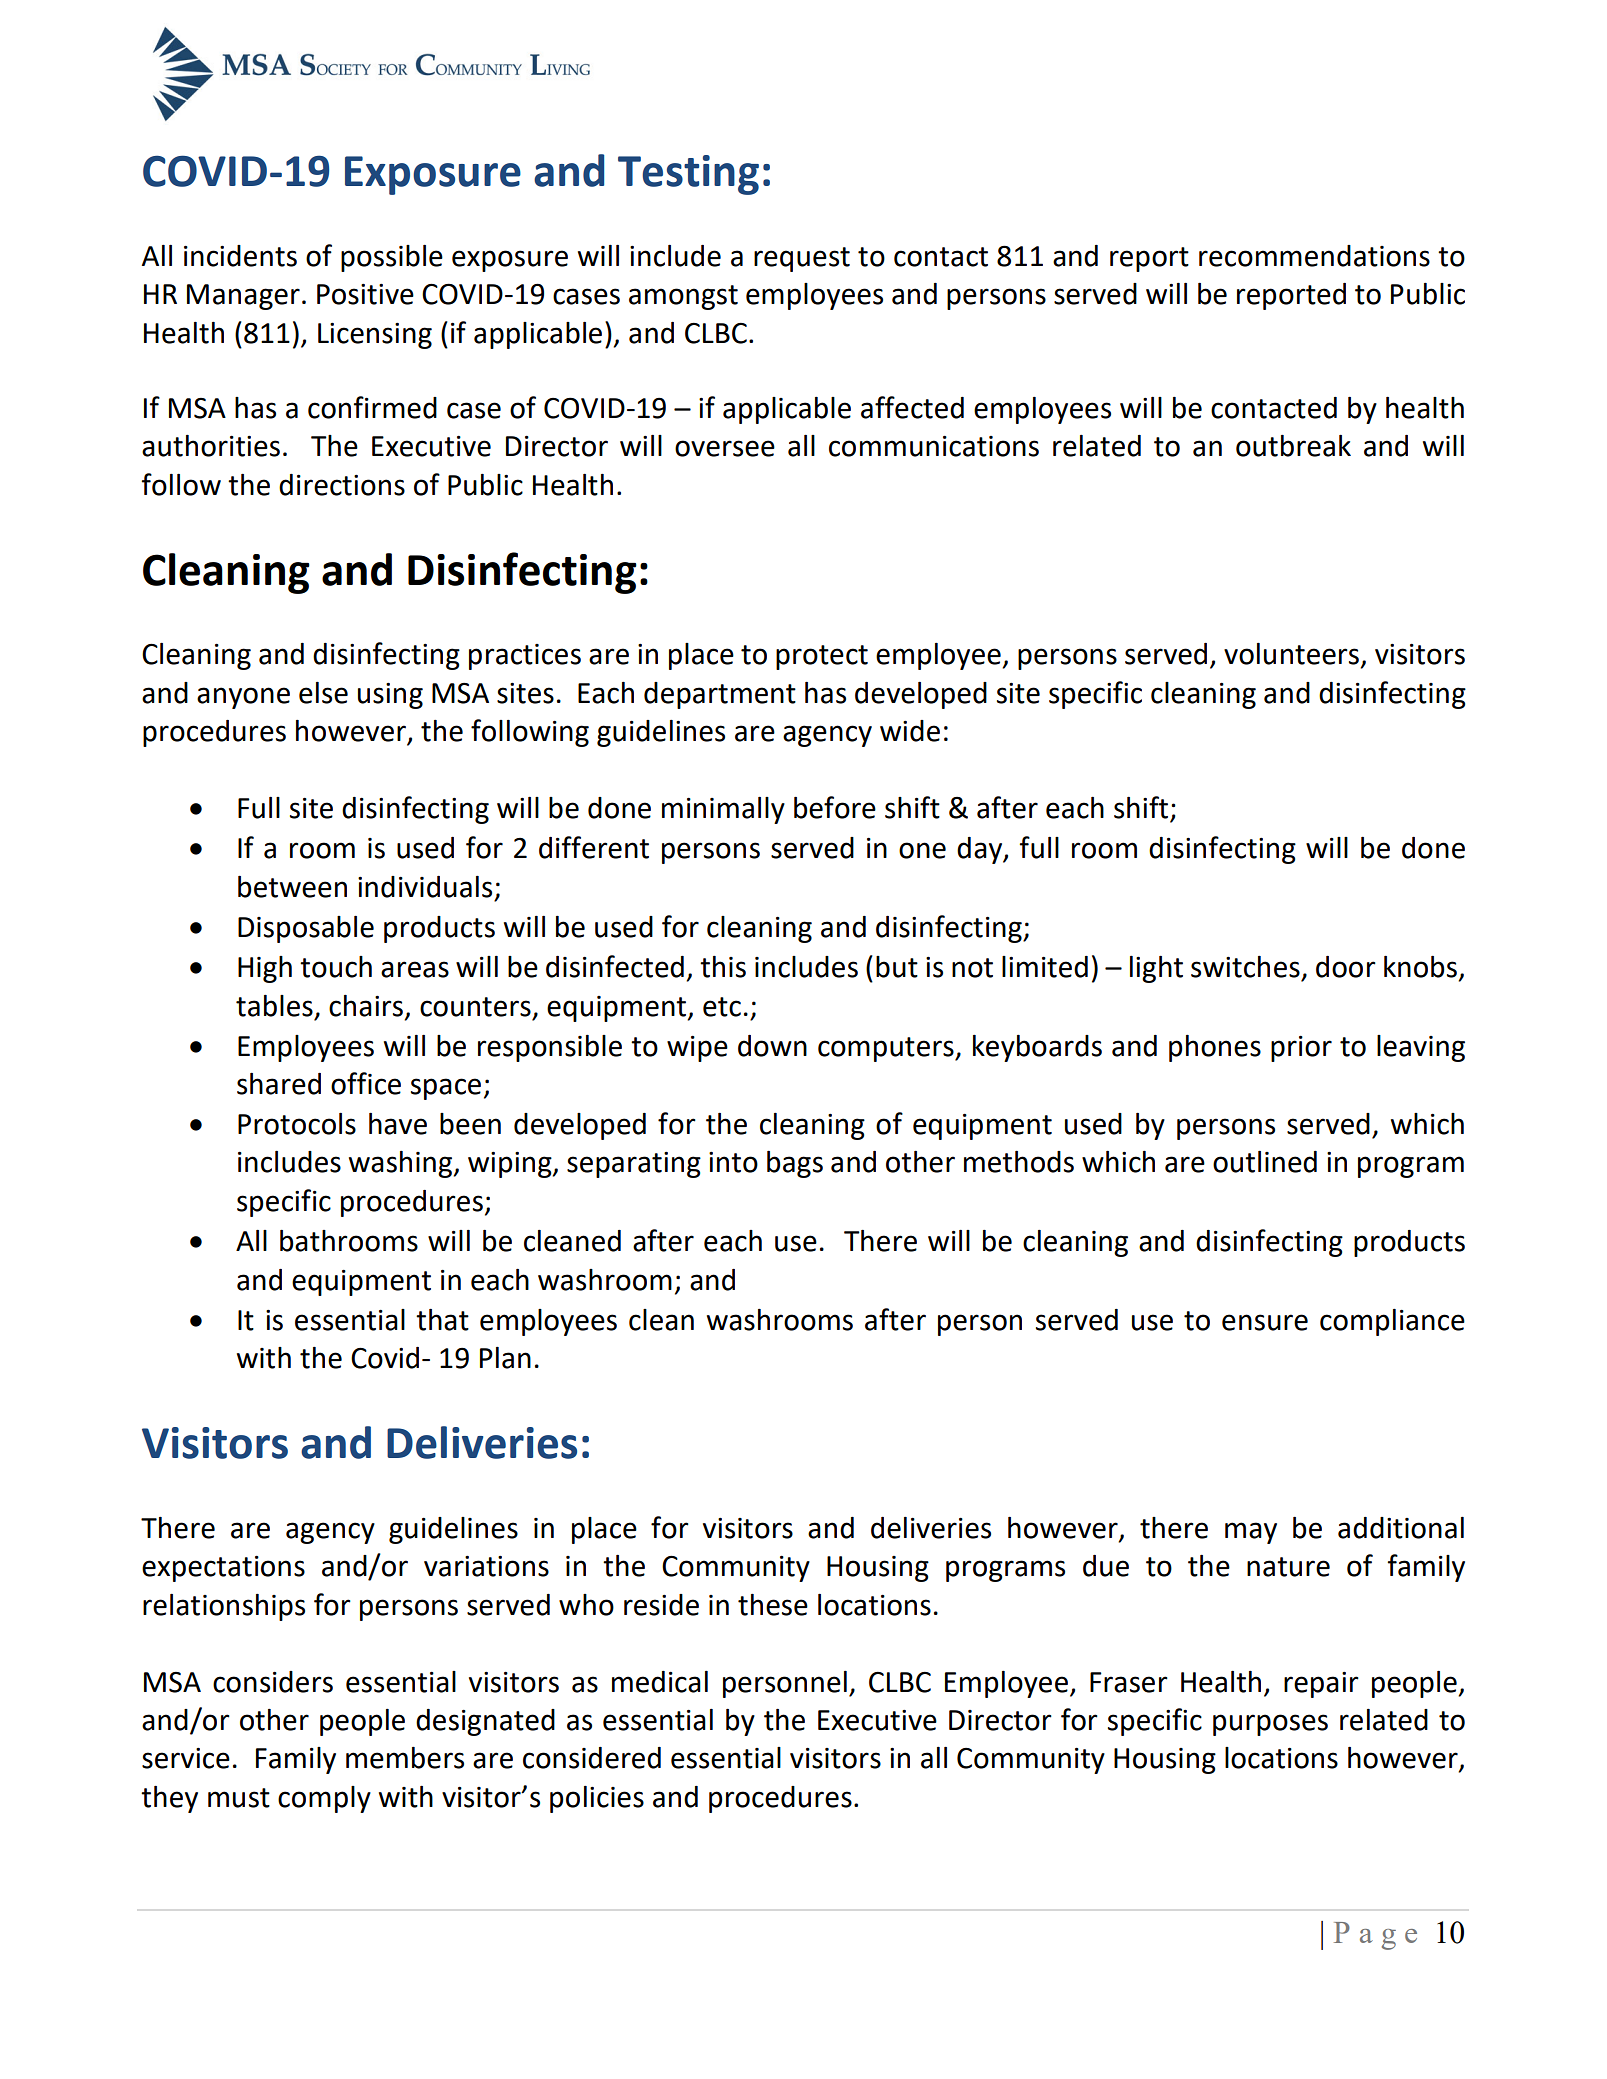 This screenshot has width=1607, height=2079. What do you see at coordinates (1293, 655) in the screenshot?
I see `volunteers` at bounding box center [1293, 655].
